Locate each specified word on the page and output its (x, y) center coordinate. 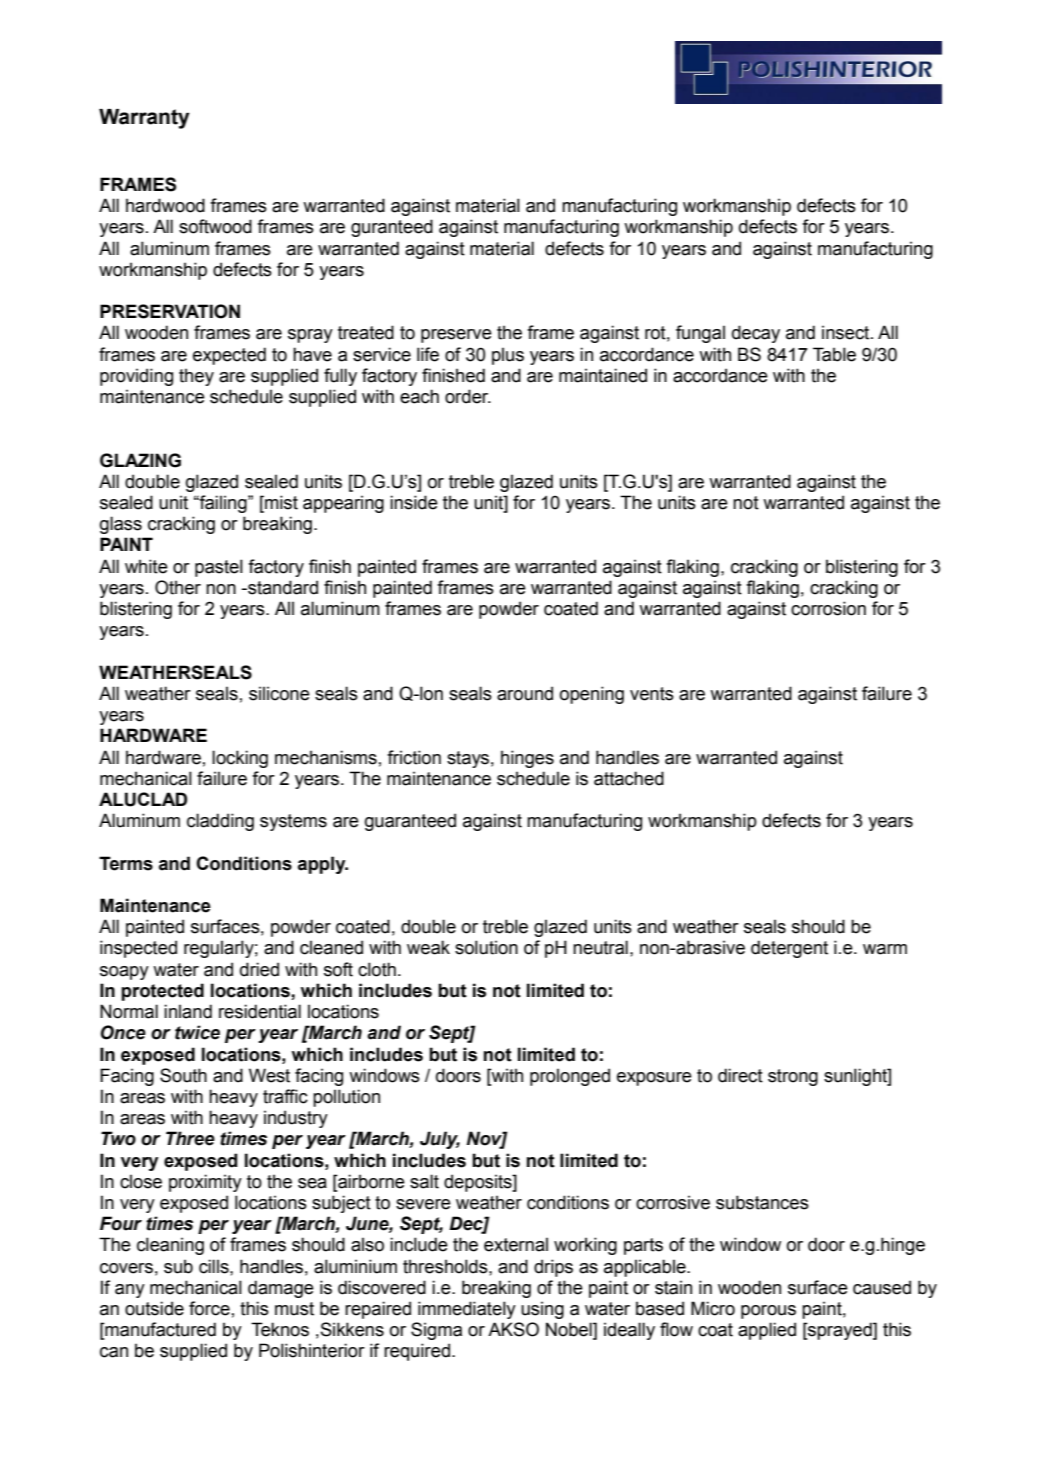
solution (486, 947)
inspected (138, 949)
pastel (219, 568)
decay (756, 334)
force (209, 1308)
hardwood (165, 205)
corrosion (828, 608)
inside (414, 502)
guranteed (392, 228)
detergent (789, 949)
